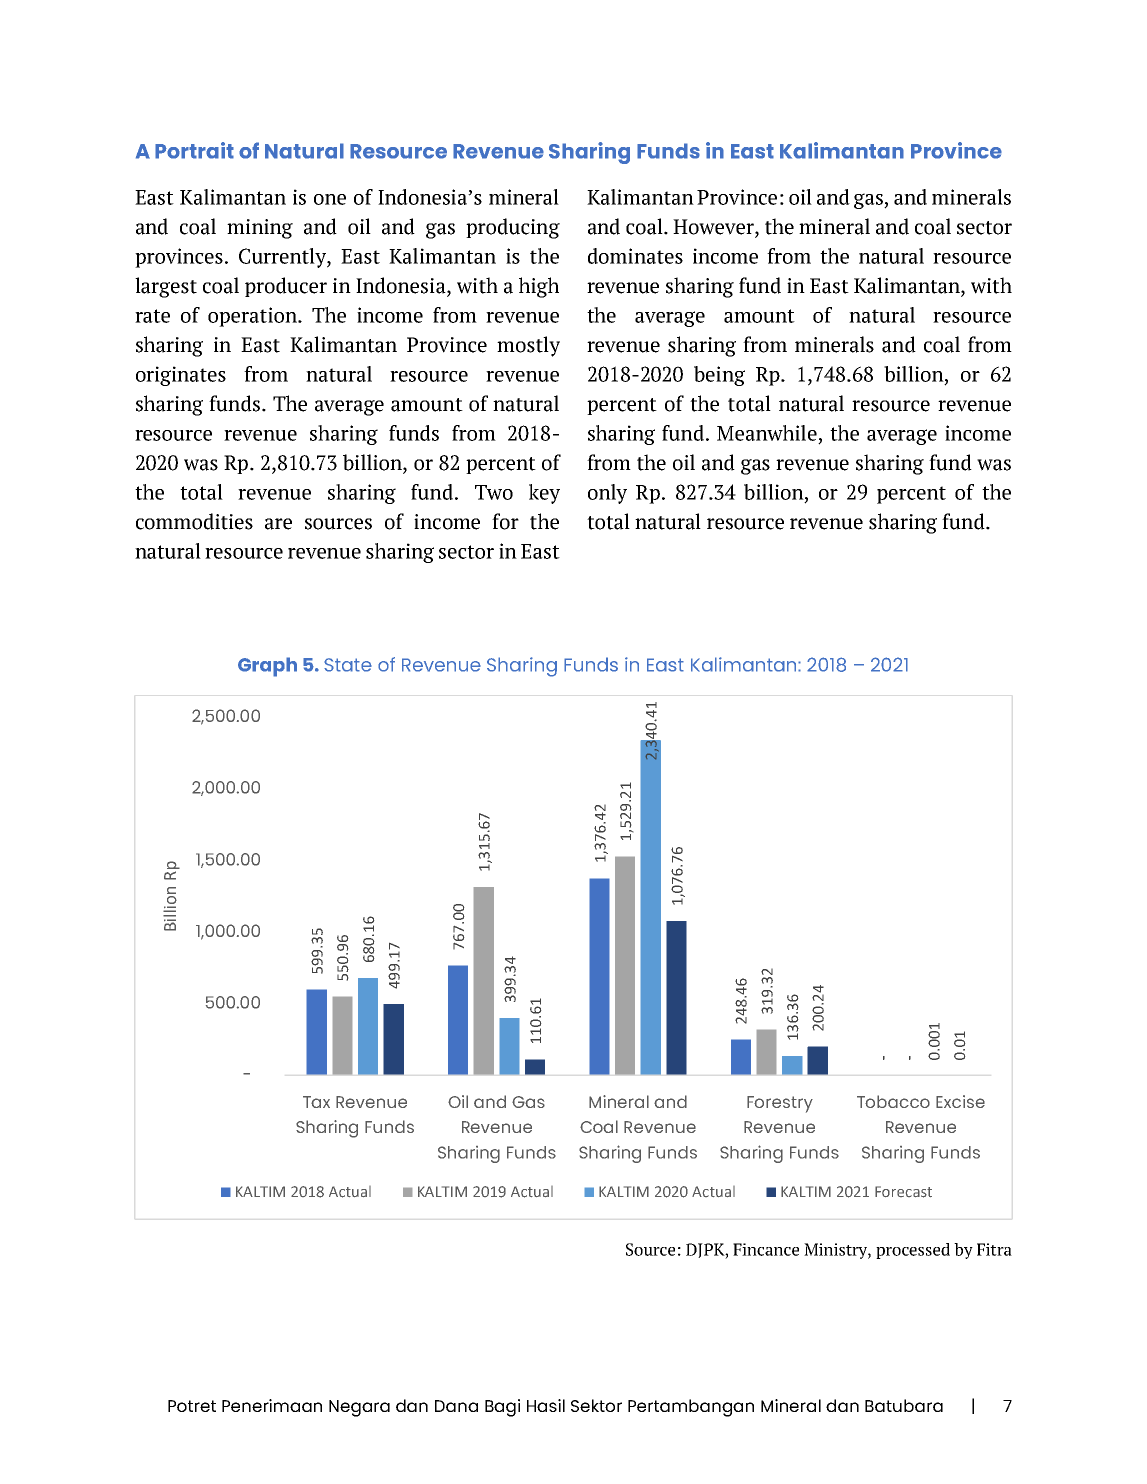  I want to click on Hasil, so click(546, 1405).
